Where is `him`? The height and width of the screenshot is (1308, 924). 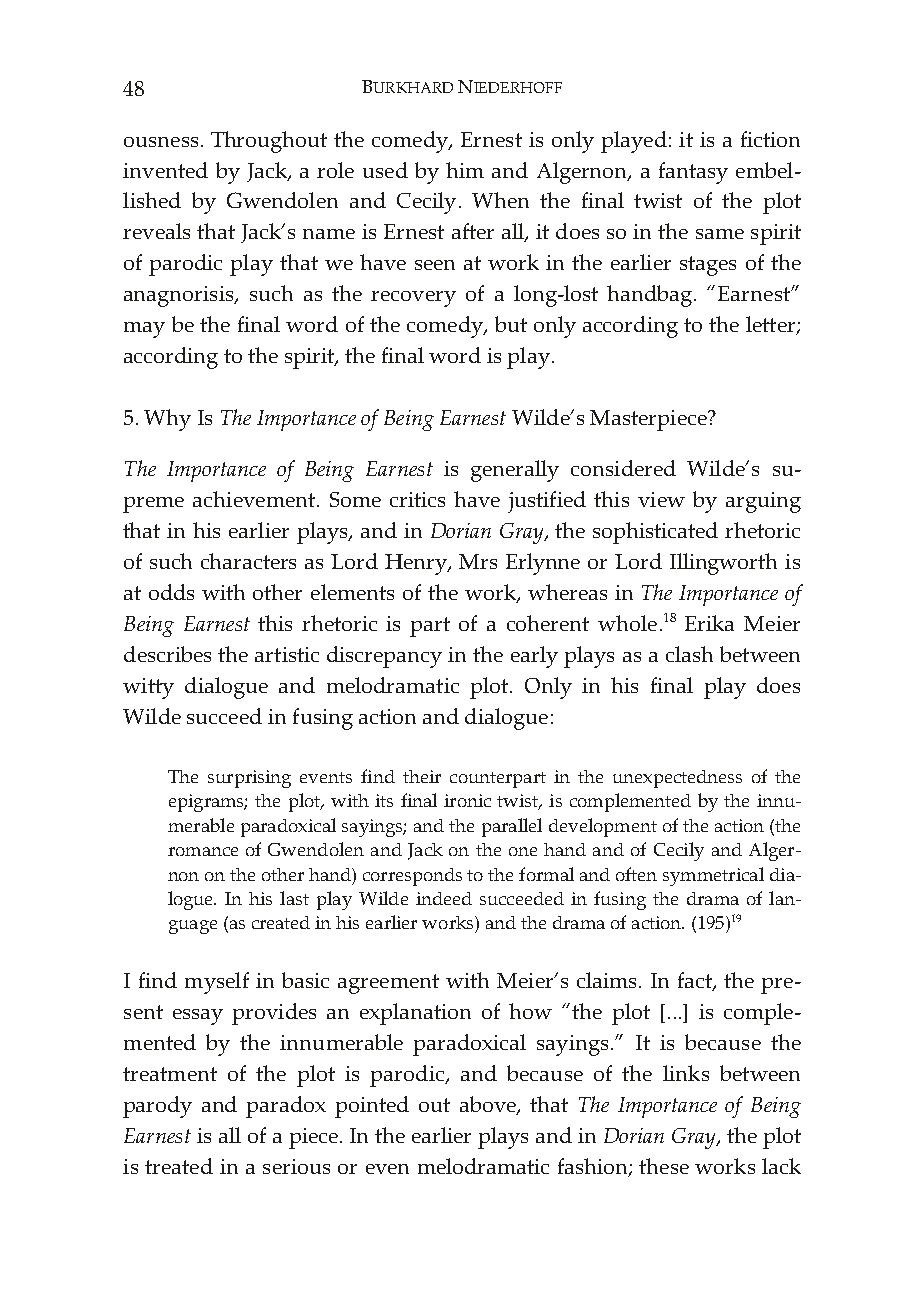 him is located at coordinates (465, 170).
